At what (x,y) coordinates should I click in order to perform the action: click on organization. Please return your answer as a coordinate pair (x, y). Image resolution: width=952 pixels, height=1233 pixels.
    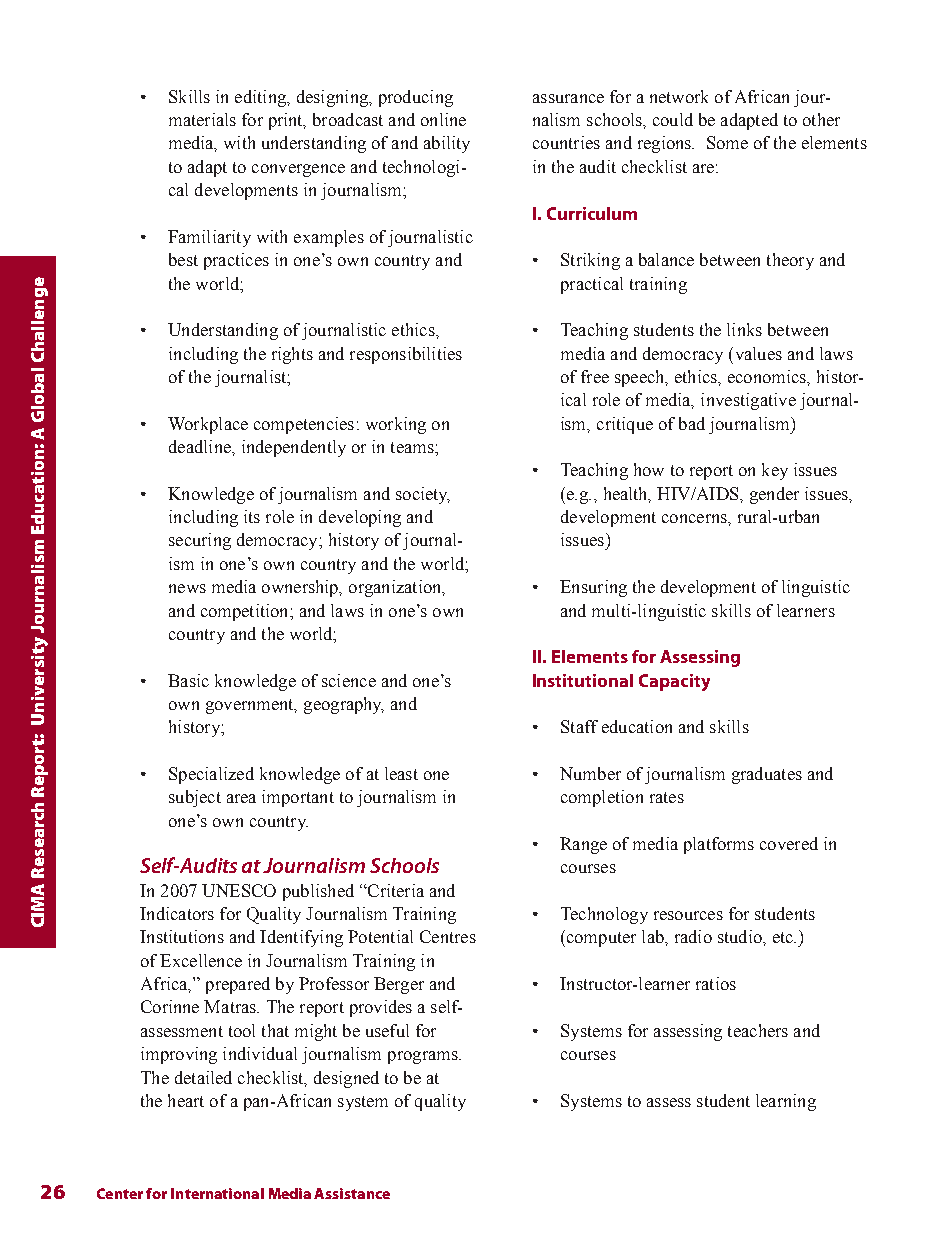
    Looking at the image, I should click on (396, 588).
